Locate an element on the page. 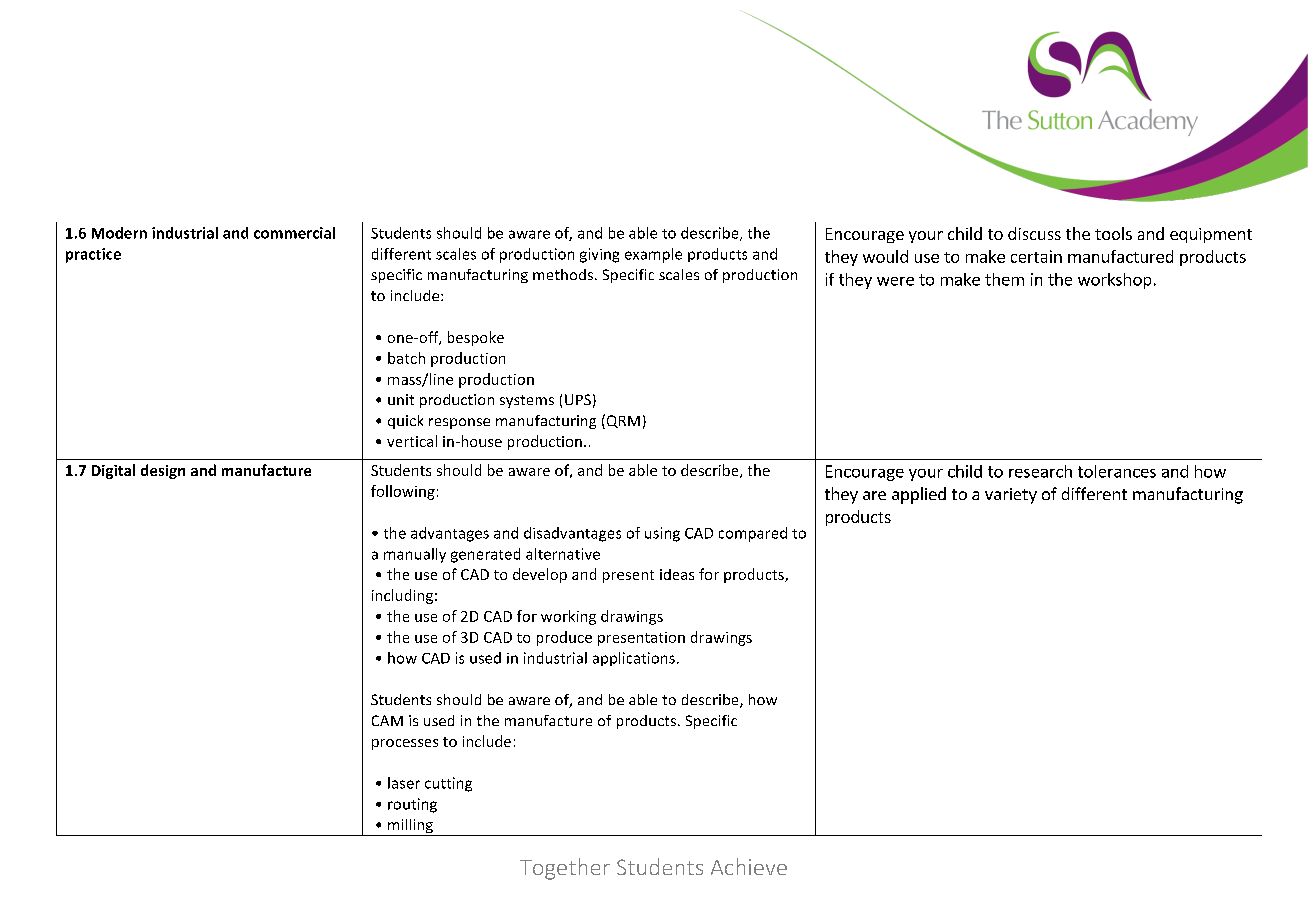 The width and height of the page is (1308, 924). milling is located at coordinates (410, 827).
